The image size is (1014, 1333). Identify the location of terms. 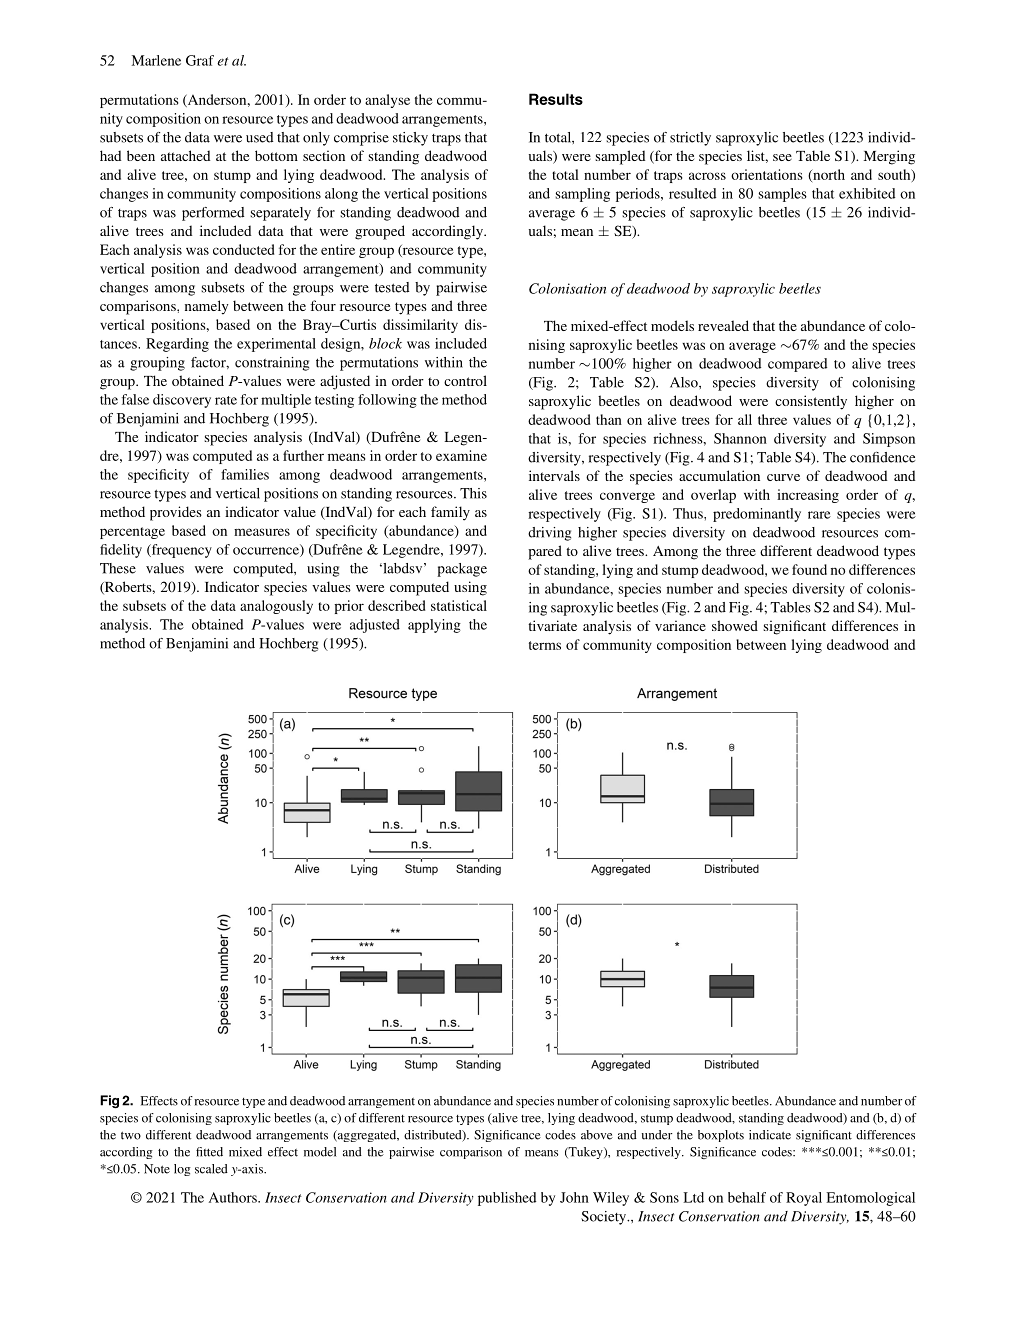
(545, 645).
